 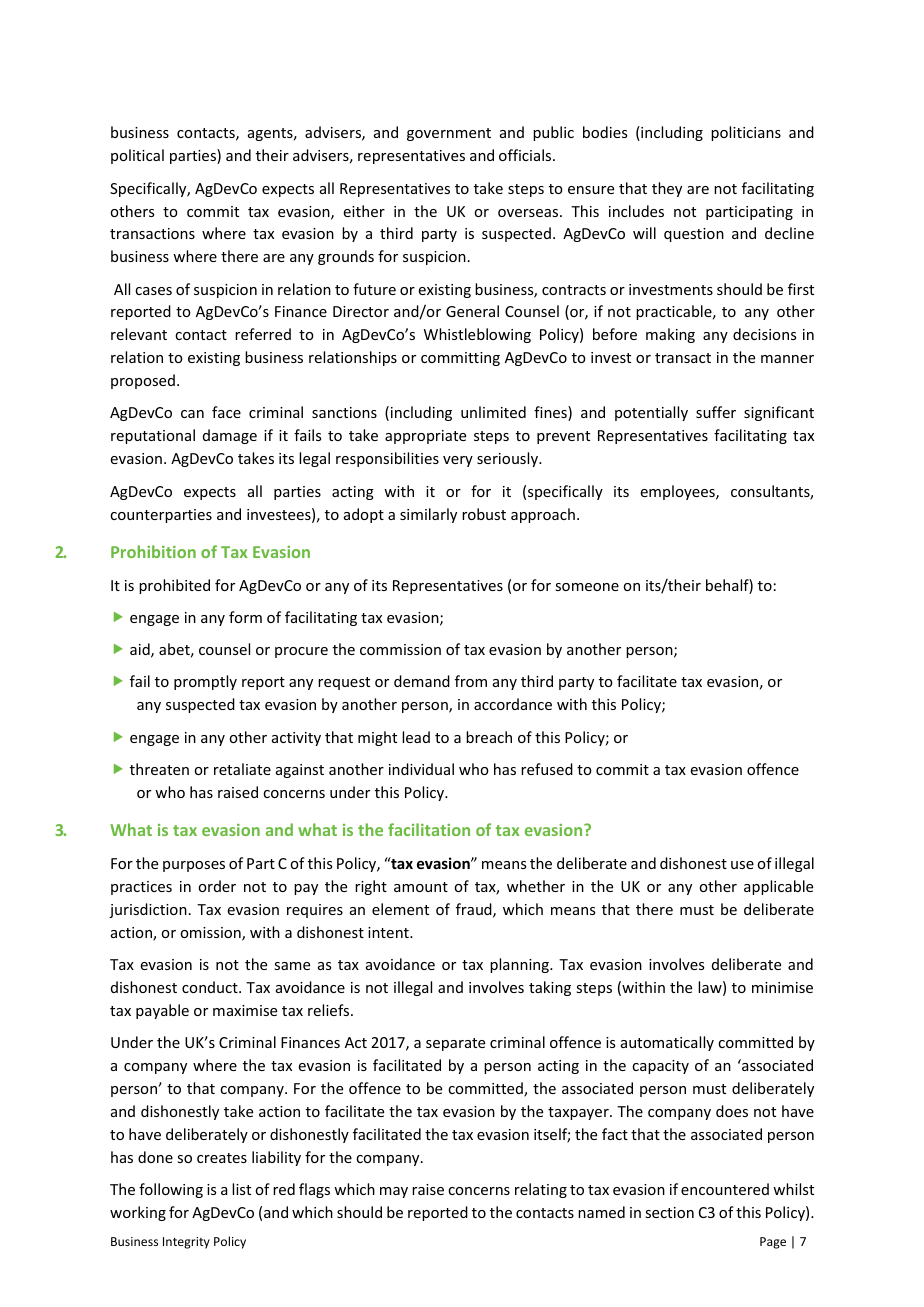 What do you see at coordinates (520, 965) in the document?
I see `planning` at bounding box center [520, 965].
